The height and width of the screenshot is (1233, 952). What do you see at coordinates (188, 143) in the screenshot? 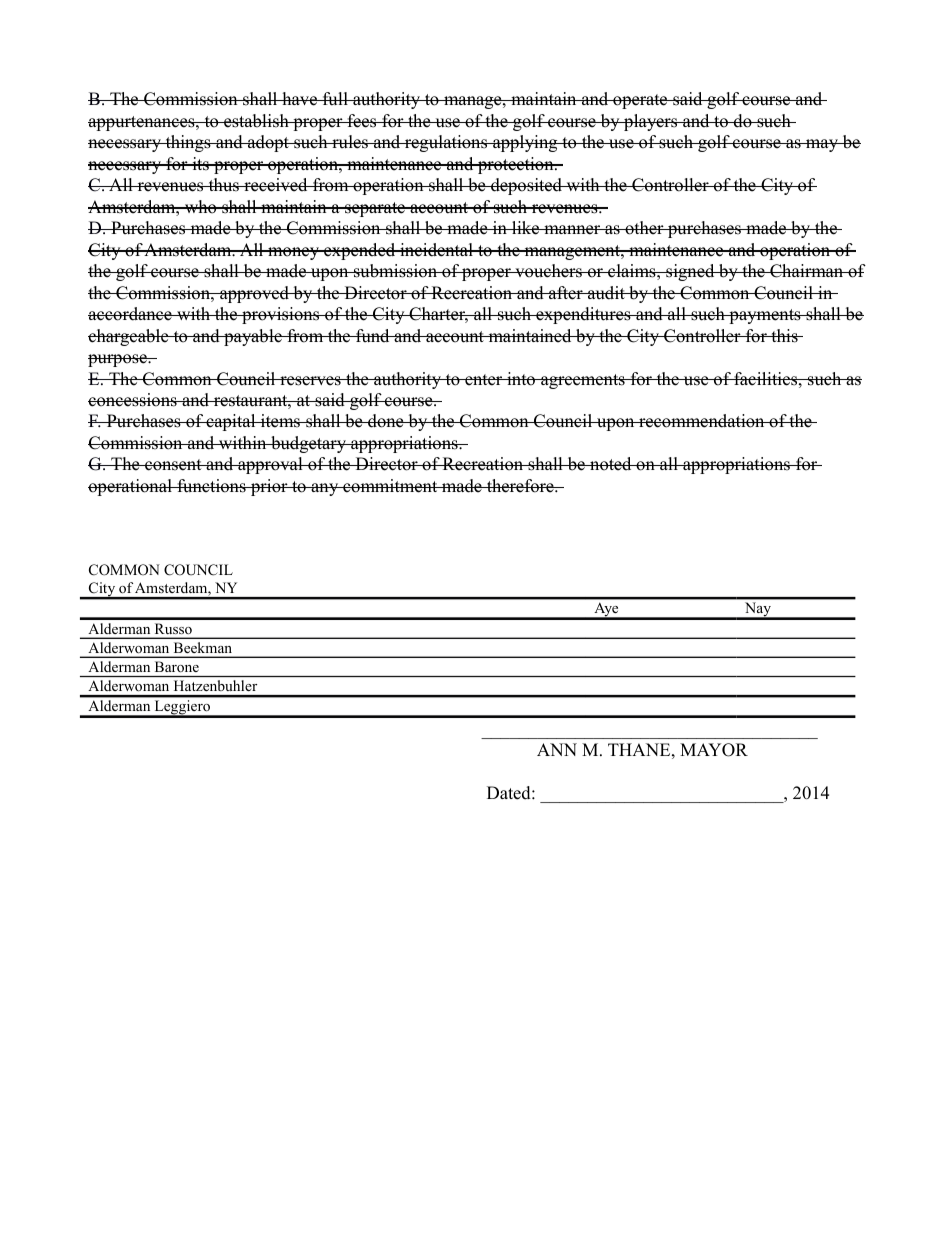
I see `things` at bounding box center [188, 143].
